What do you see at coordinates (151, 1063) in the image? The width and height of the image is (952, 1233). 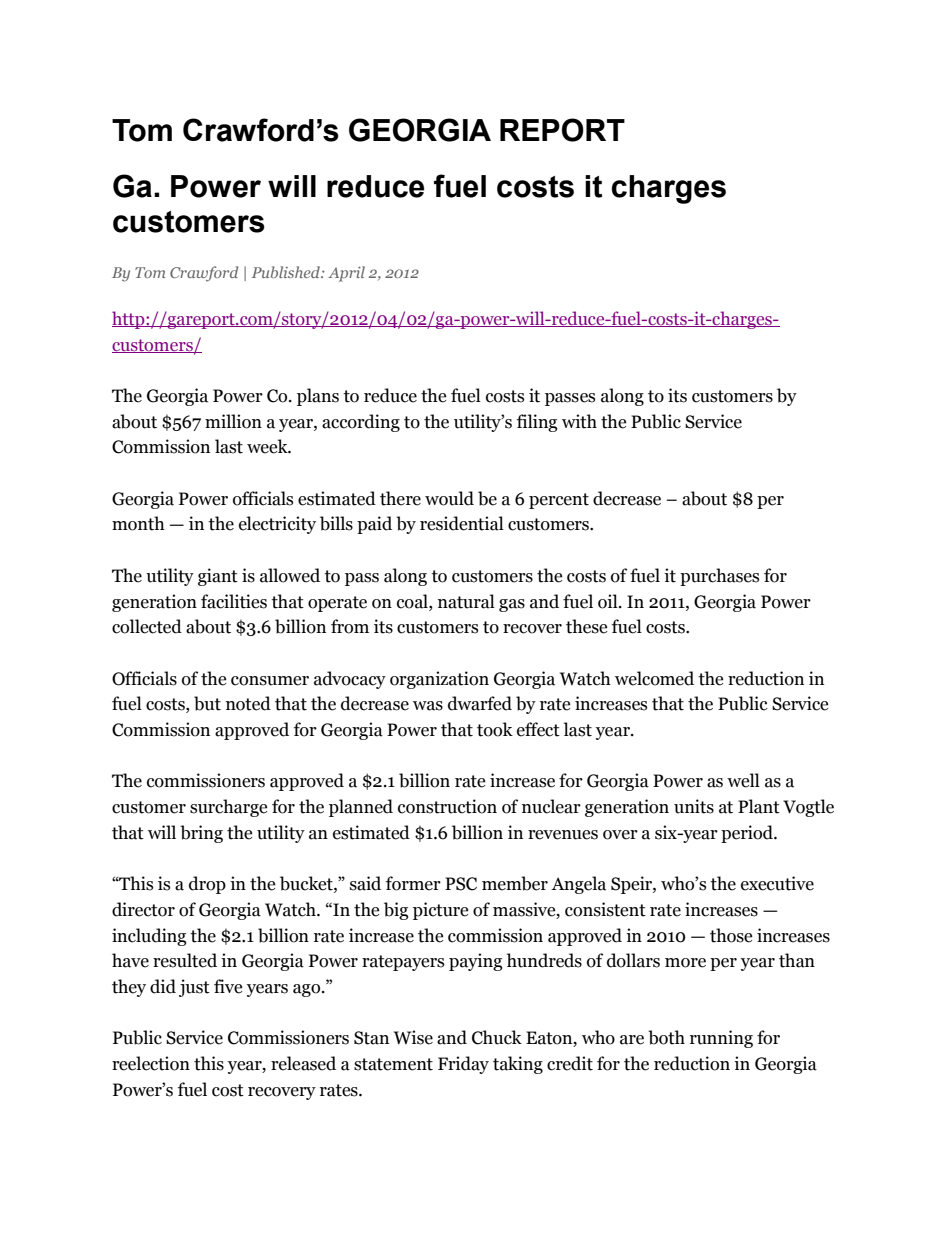 I see `reelection` at bounding box center [151, 1063].
